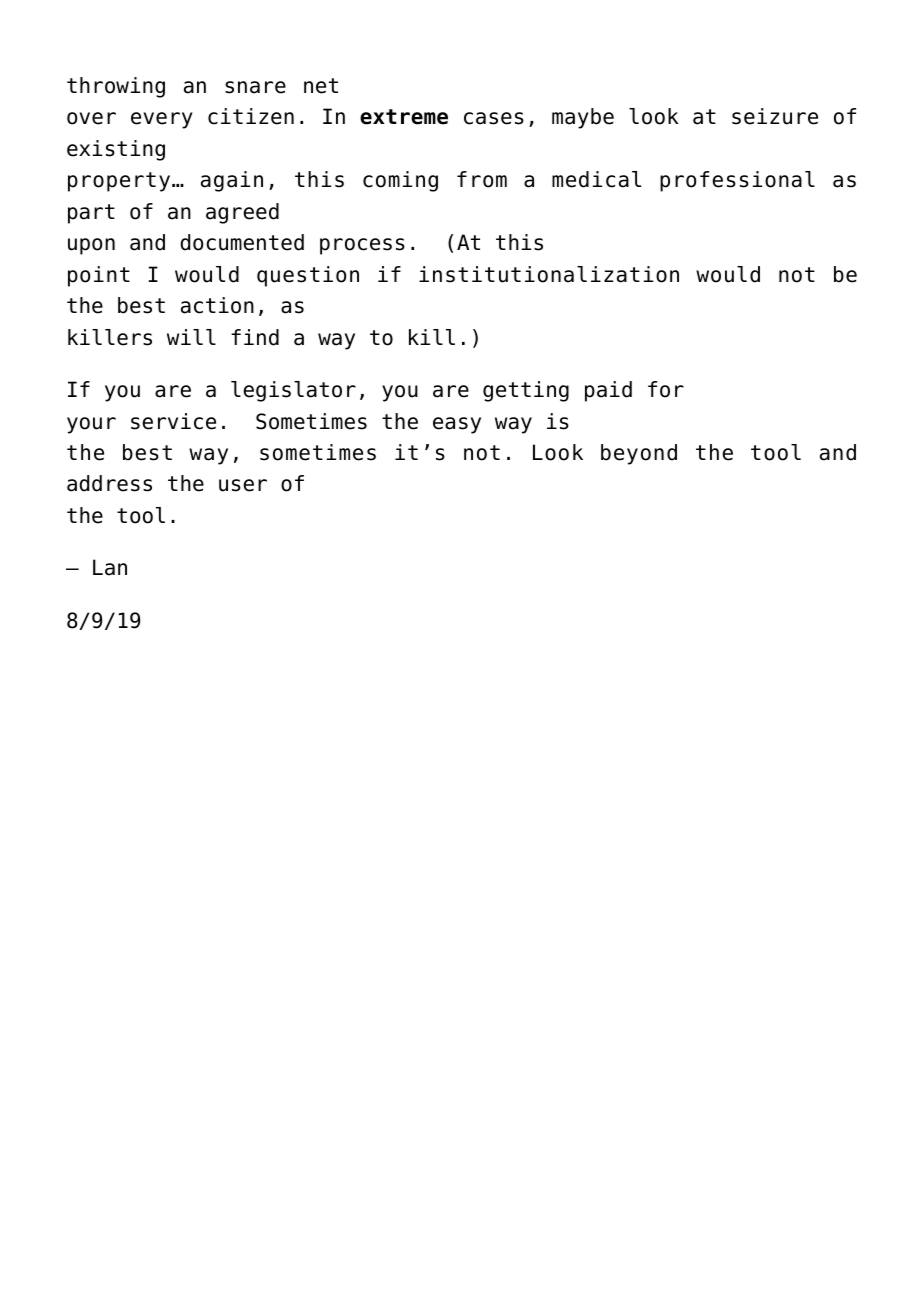 The height and width of the screenshot is (1308, 924). I want to click on easy, so click(457, 425).
